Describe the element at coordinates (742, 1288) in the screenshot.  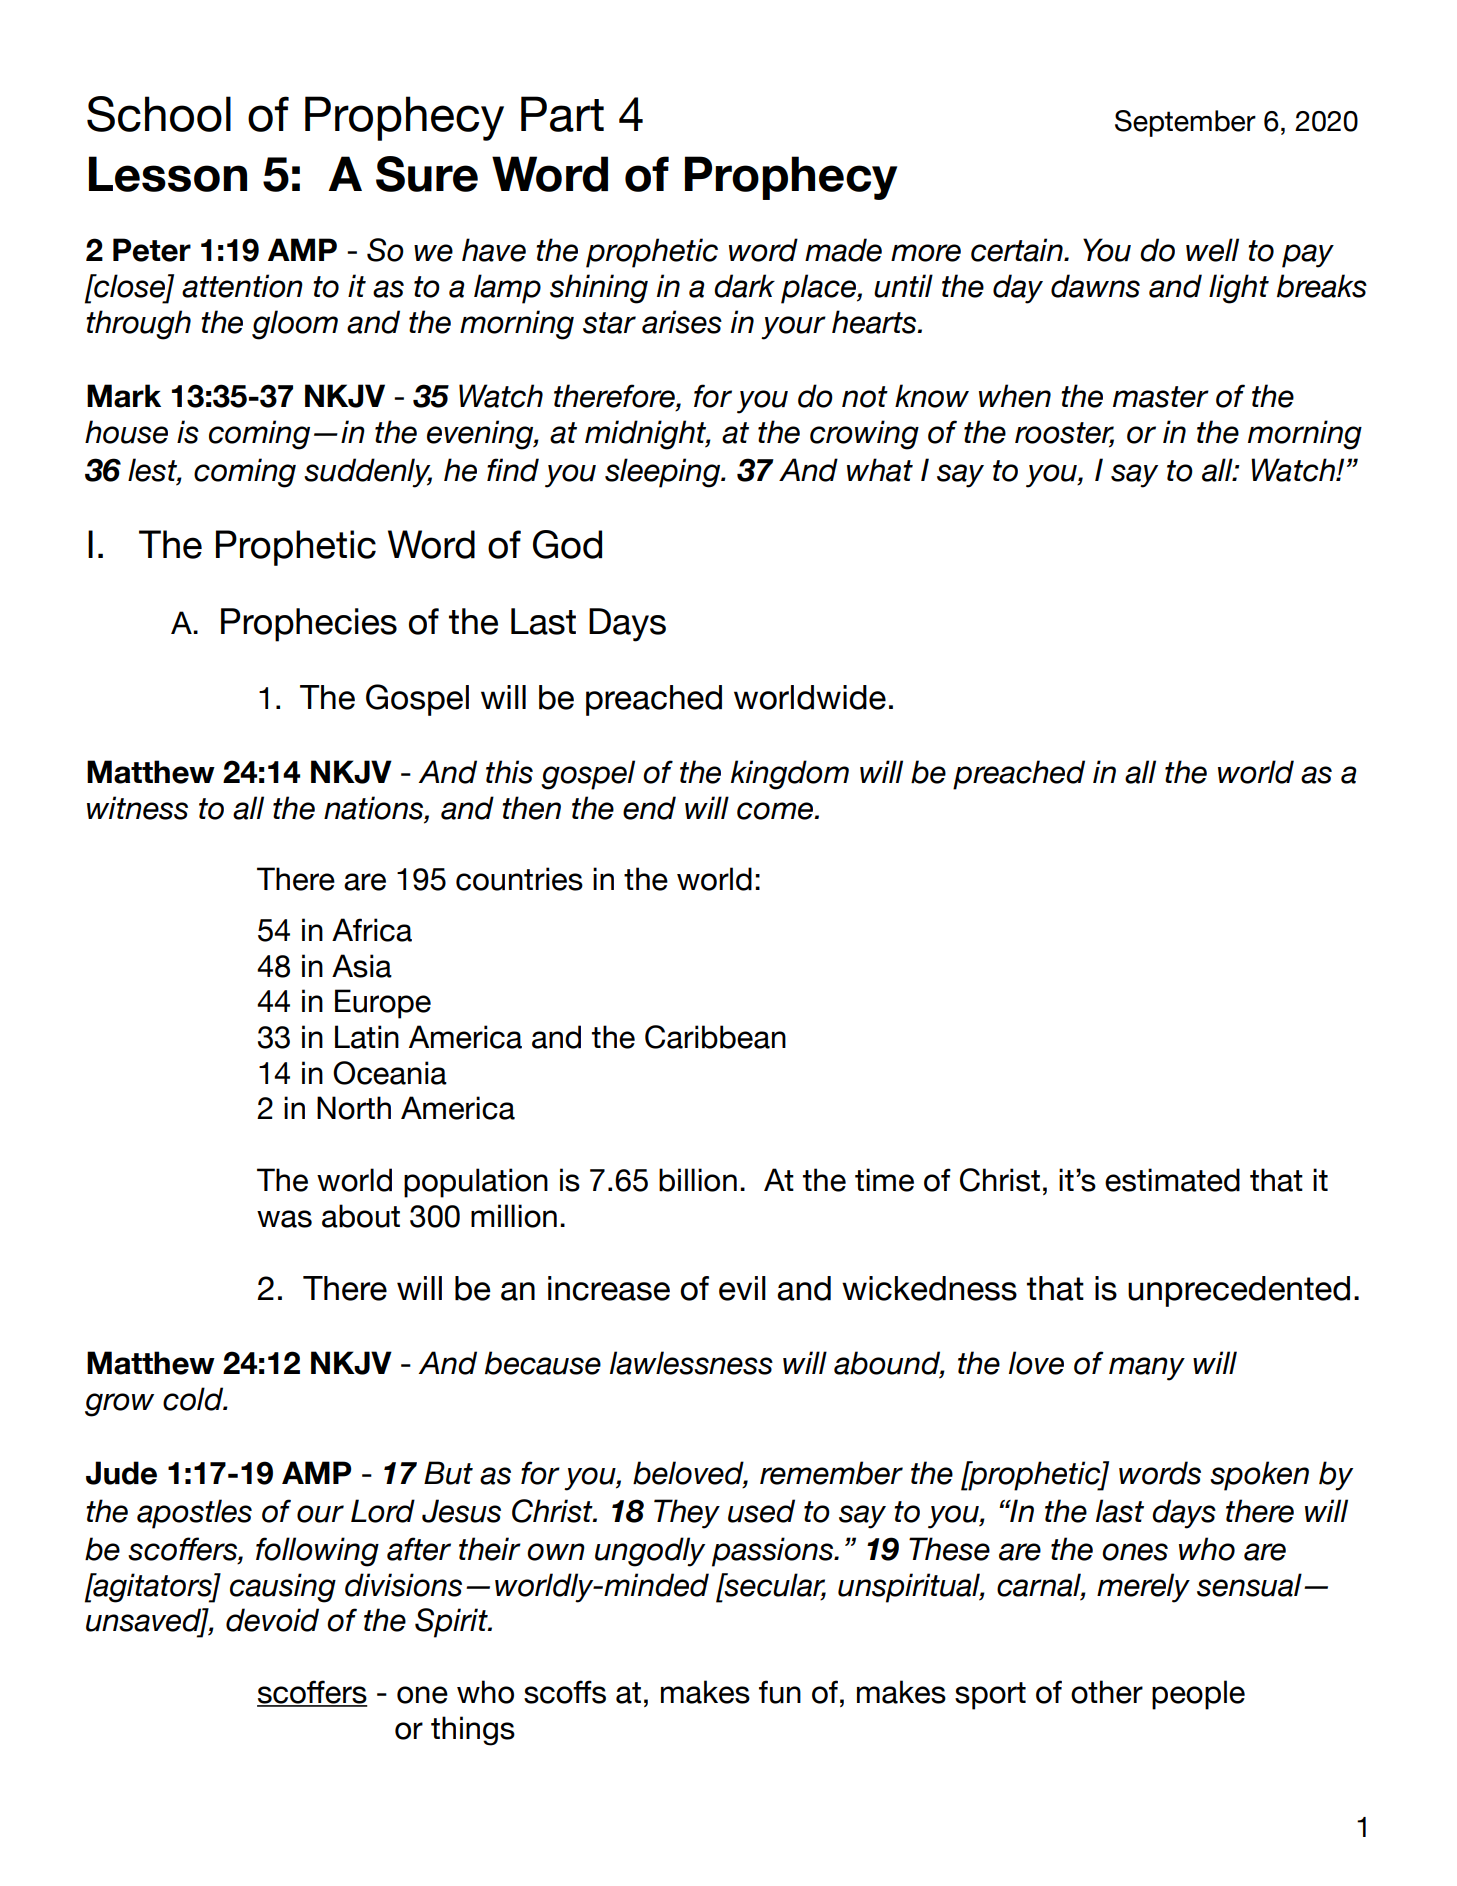
I see `evil` at that location.
